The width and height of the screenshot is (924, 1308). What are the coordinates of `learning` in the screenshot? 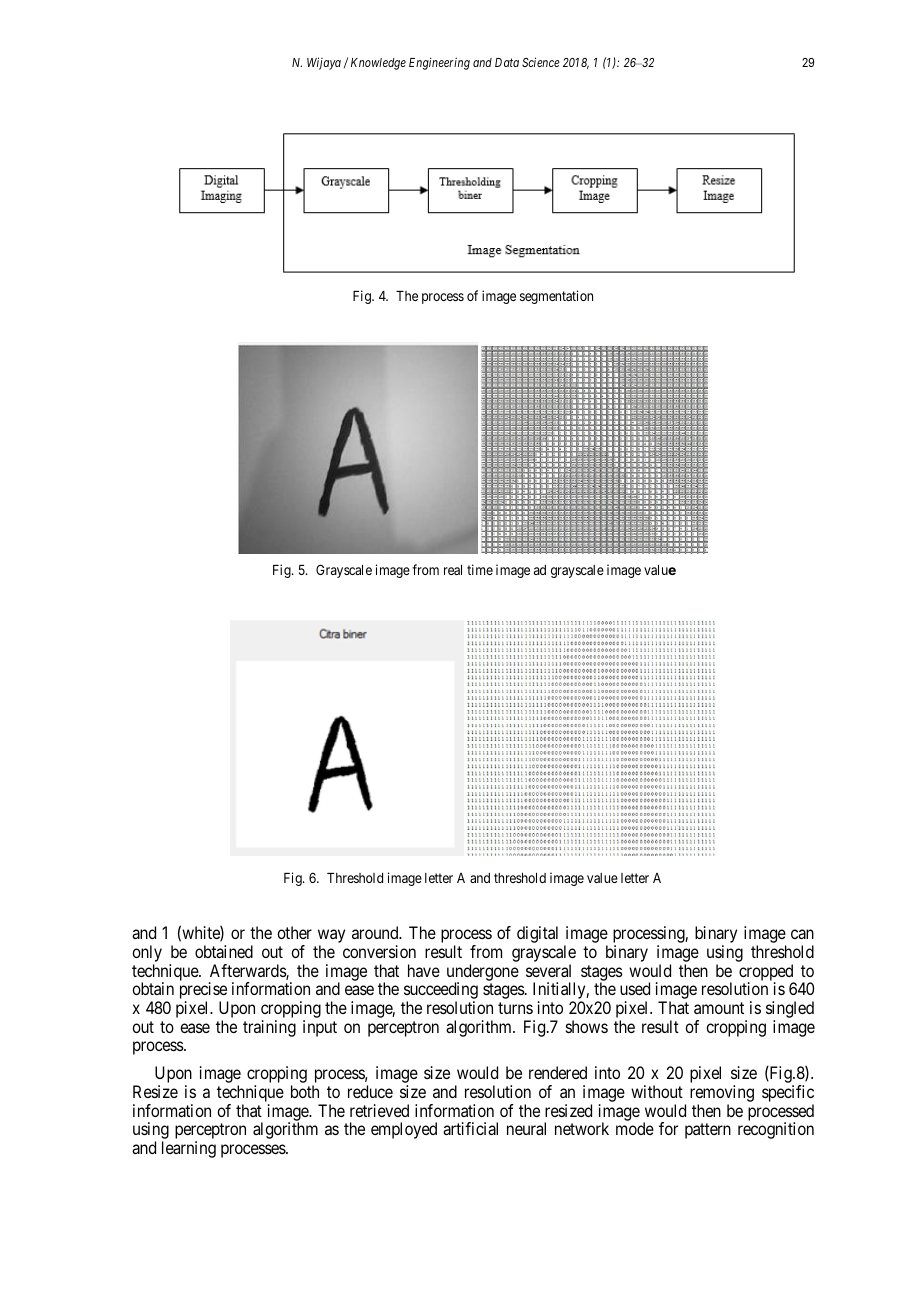 It's located at (189, 1149).
